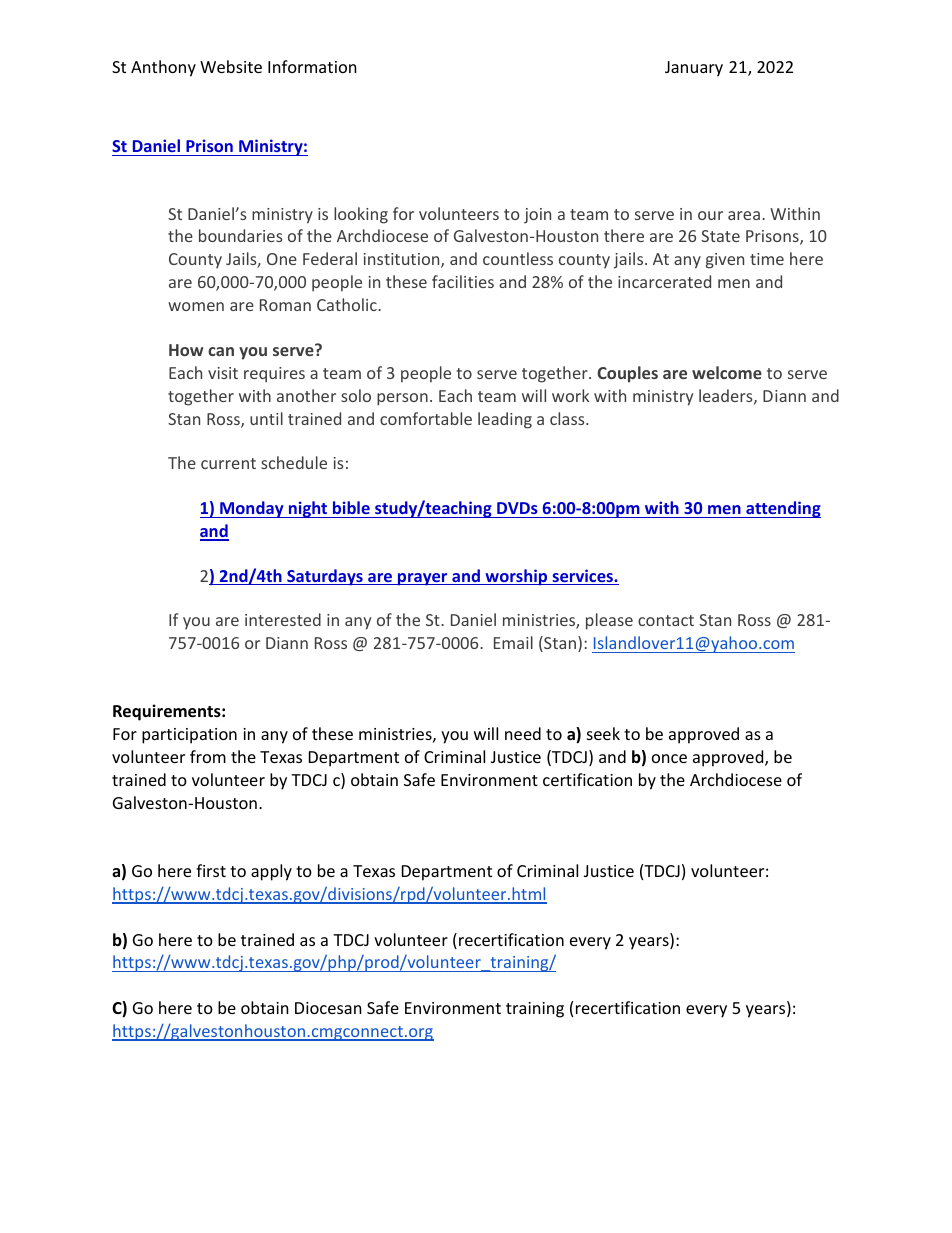 This document has width=952, height=1233. What do you see at coordinates (523, 733) in the document?
I see `need` at bounding box center [523, 733].
